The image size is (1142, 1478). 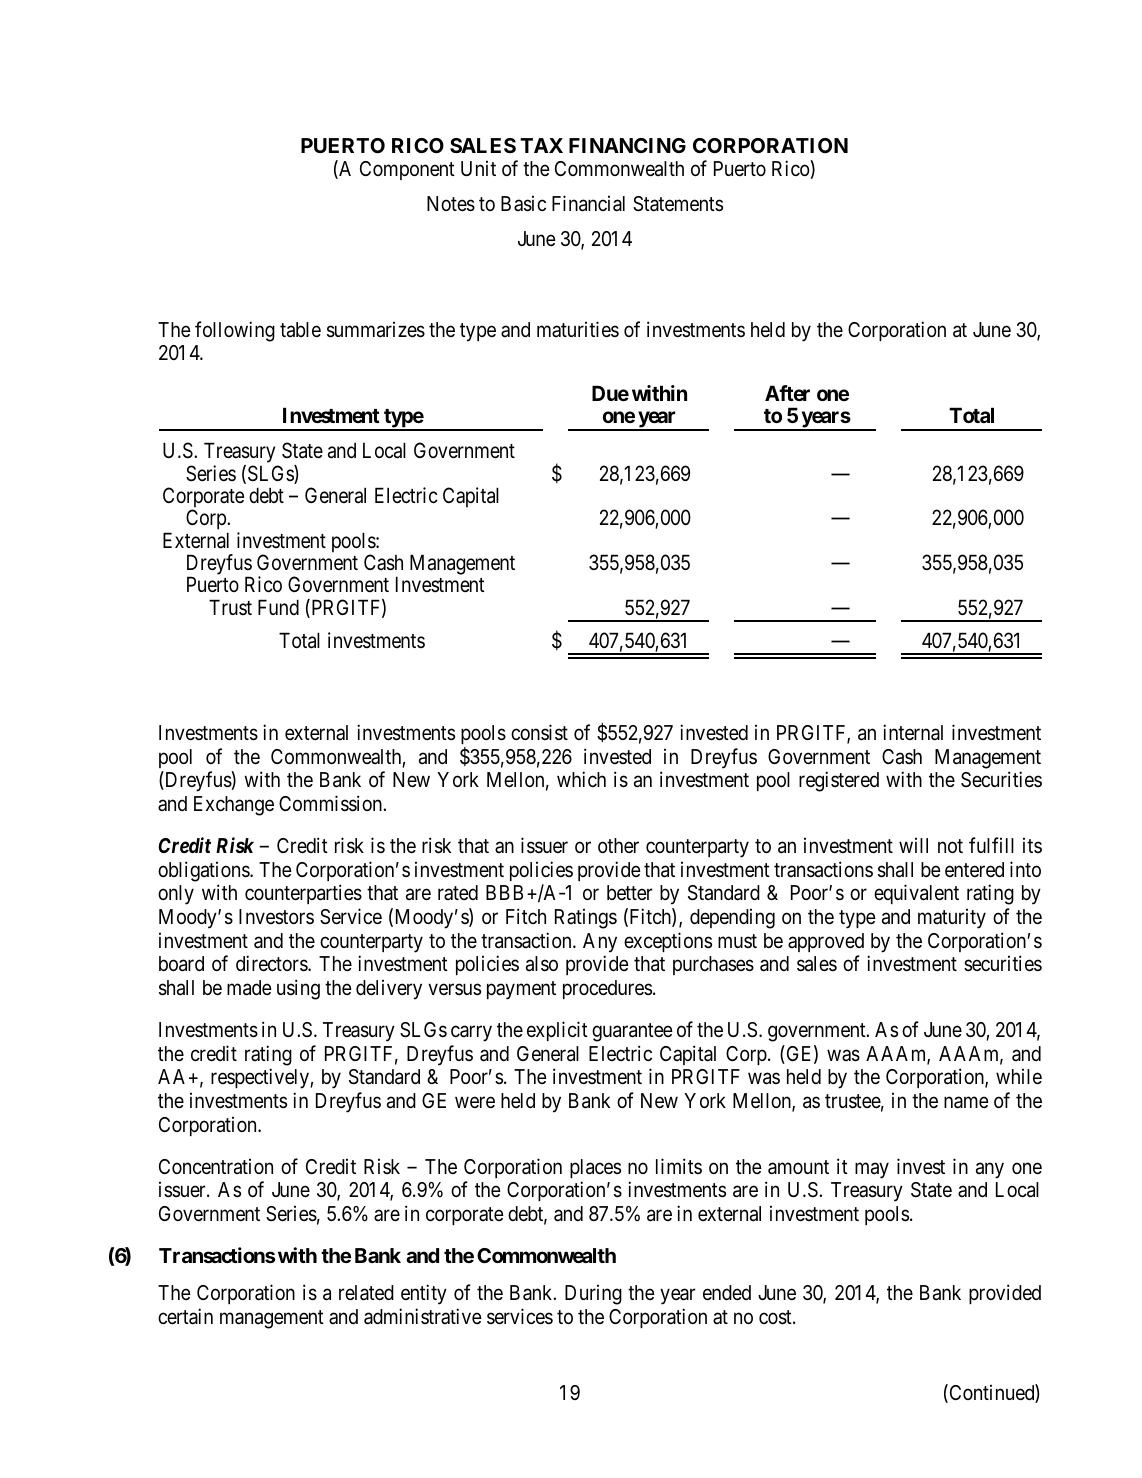 What do you see at coordinates (593, 1294) in the screenshot?
I see `During` at bounding box center [593, 1294].
